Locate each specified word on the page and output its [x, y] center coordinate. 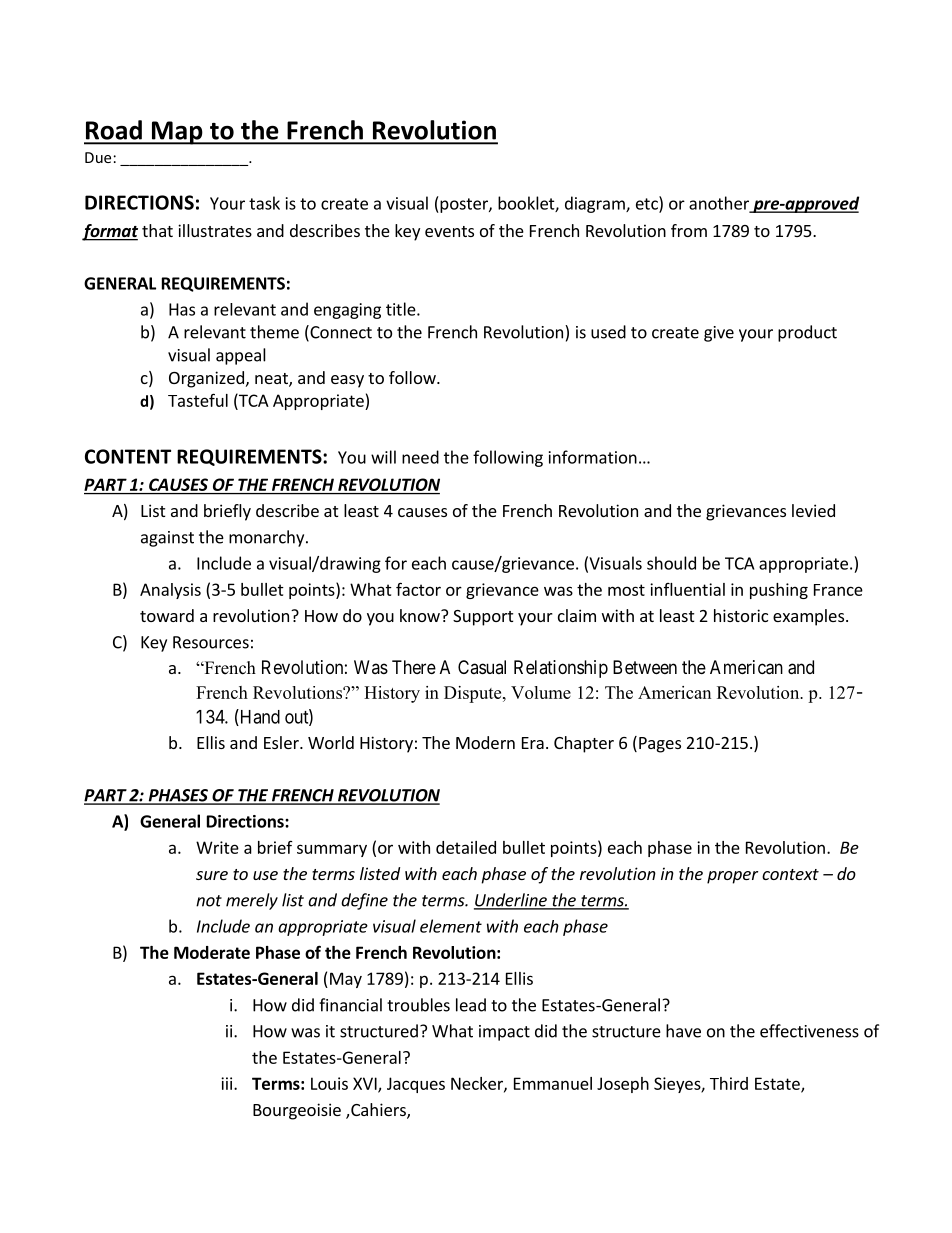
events [449, 231]
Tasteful [198, 400]
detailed [466, 847]
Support [483, 618]
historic [741, 615]
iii [228, 1083]
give [719, 334]
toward [167, 615]
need [420, 457]
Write [217, 847]
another [720, 204]
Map [177, 133]
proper [732, 877]
